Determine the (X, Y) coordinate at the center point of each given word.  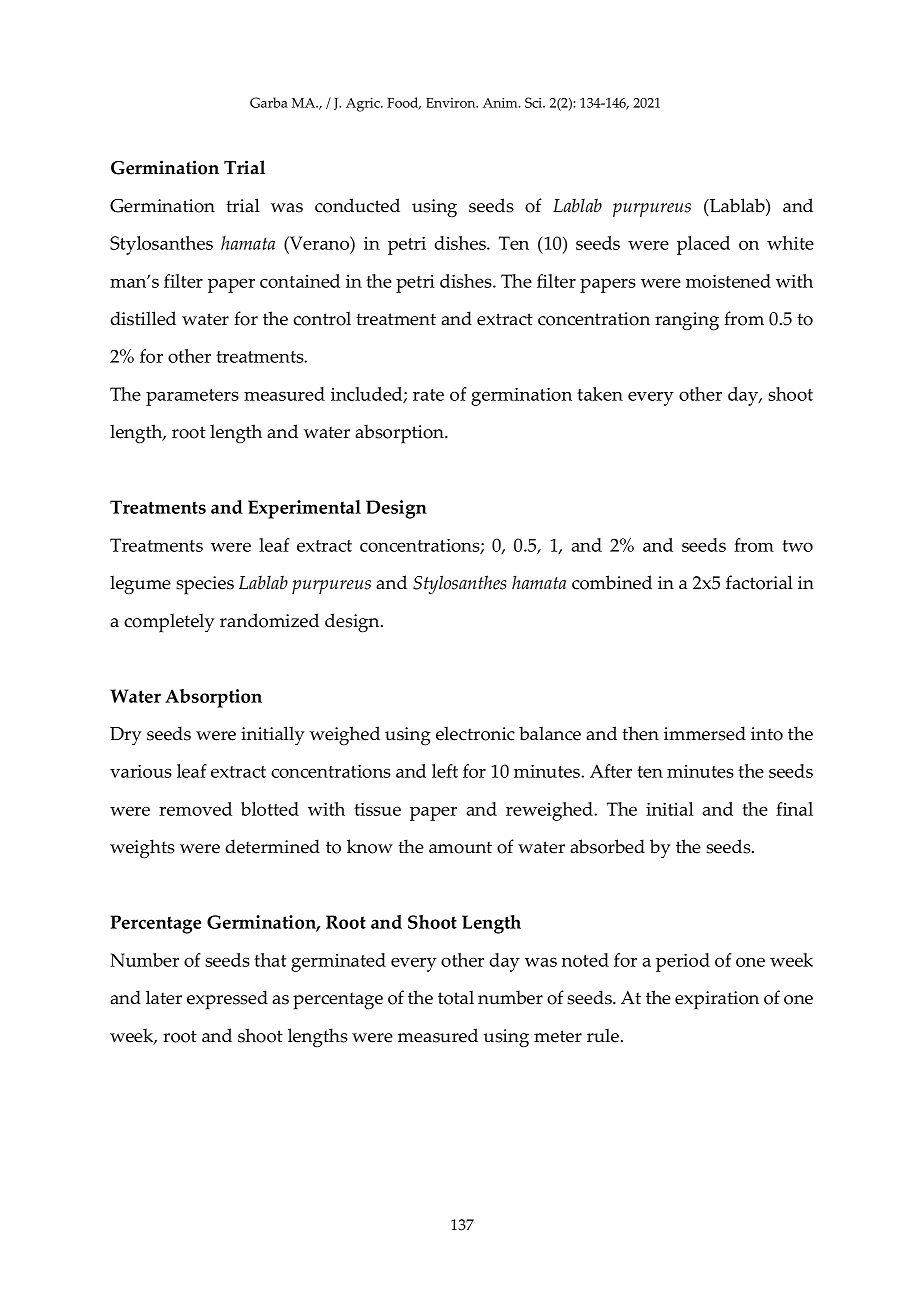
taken (600, 394)
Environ (452, 103)
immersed (705, 733)
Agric (364, 105)
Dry (126, 736)
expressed (227, 1000)
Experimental (304, 509)
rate (428, 395)
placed (703, 245)
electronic (475, 733)
